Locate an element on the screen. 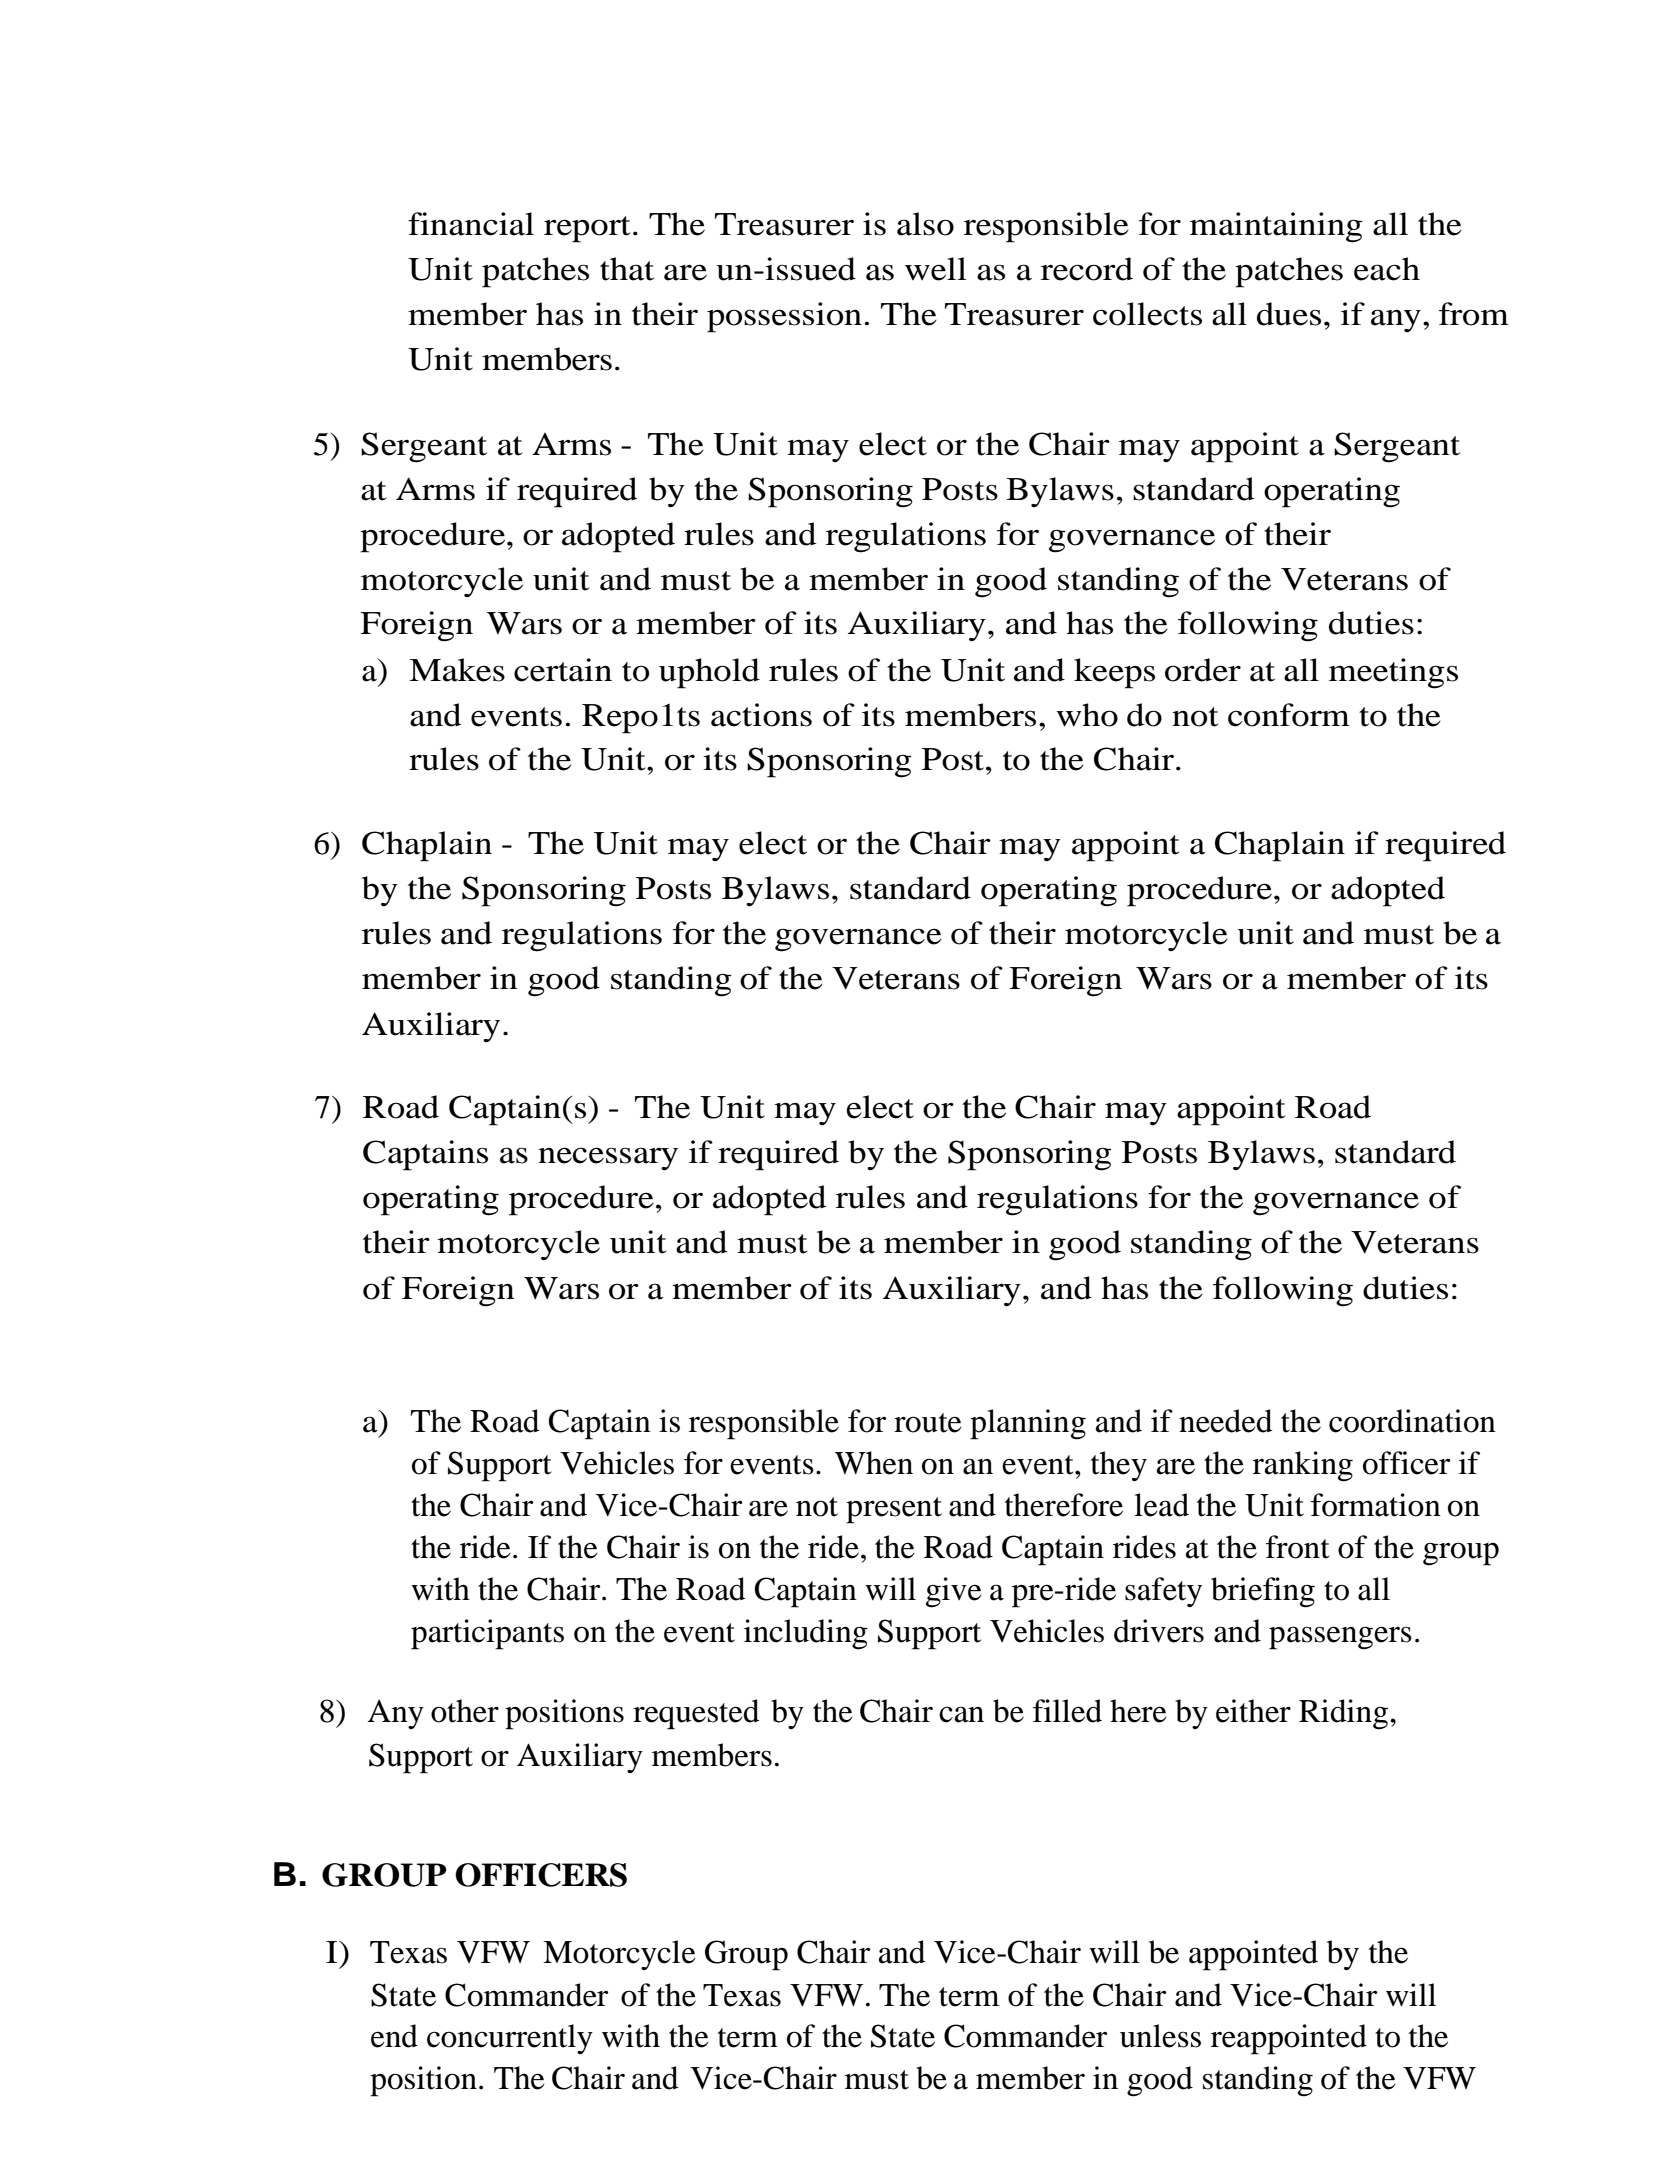 The image size is (1662, 2167). concurrently is located at coordinates (510, 2039).
